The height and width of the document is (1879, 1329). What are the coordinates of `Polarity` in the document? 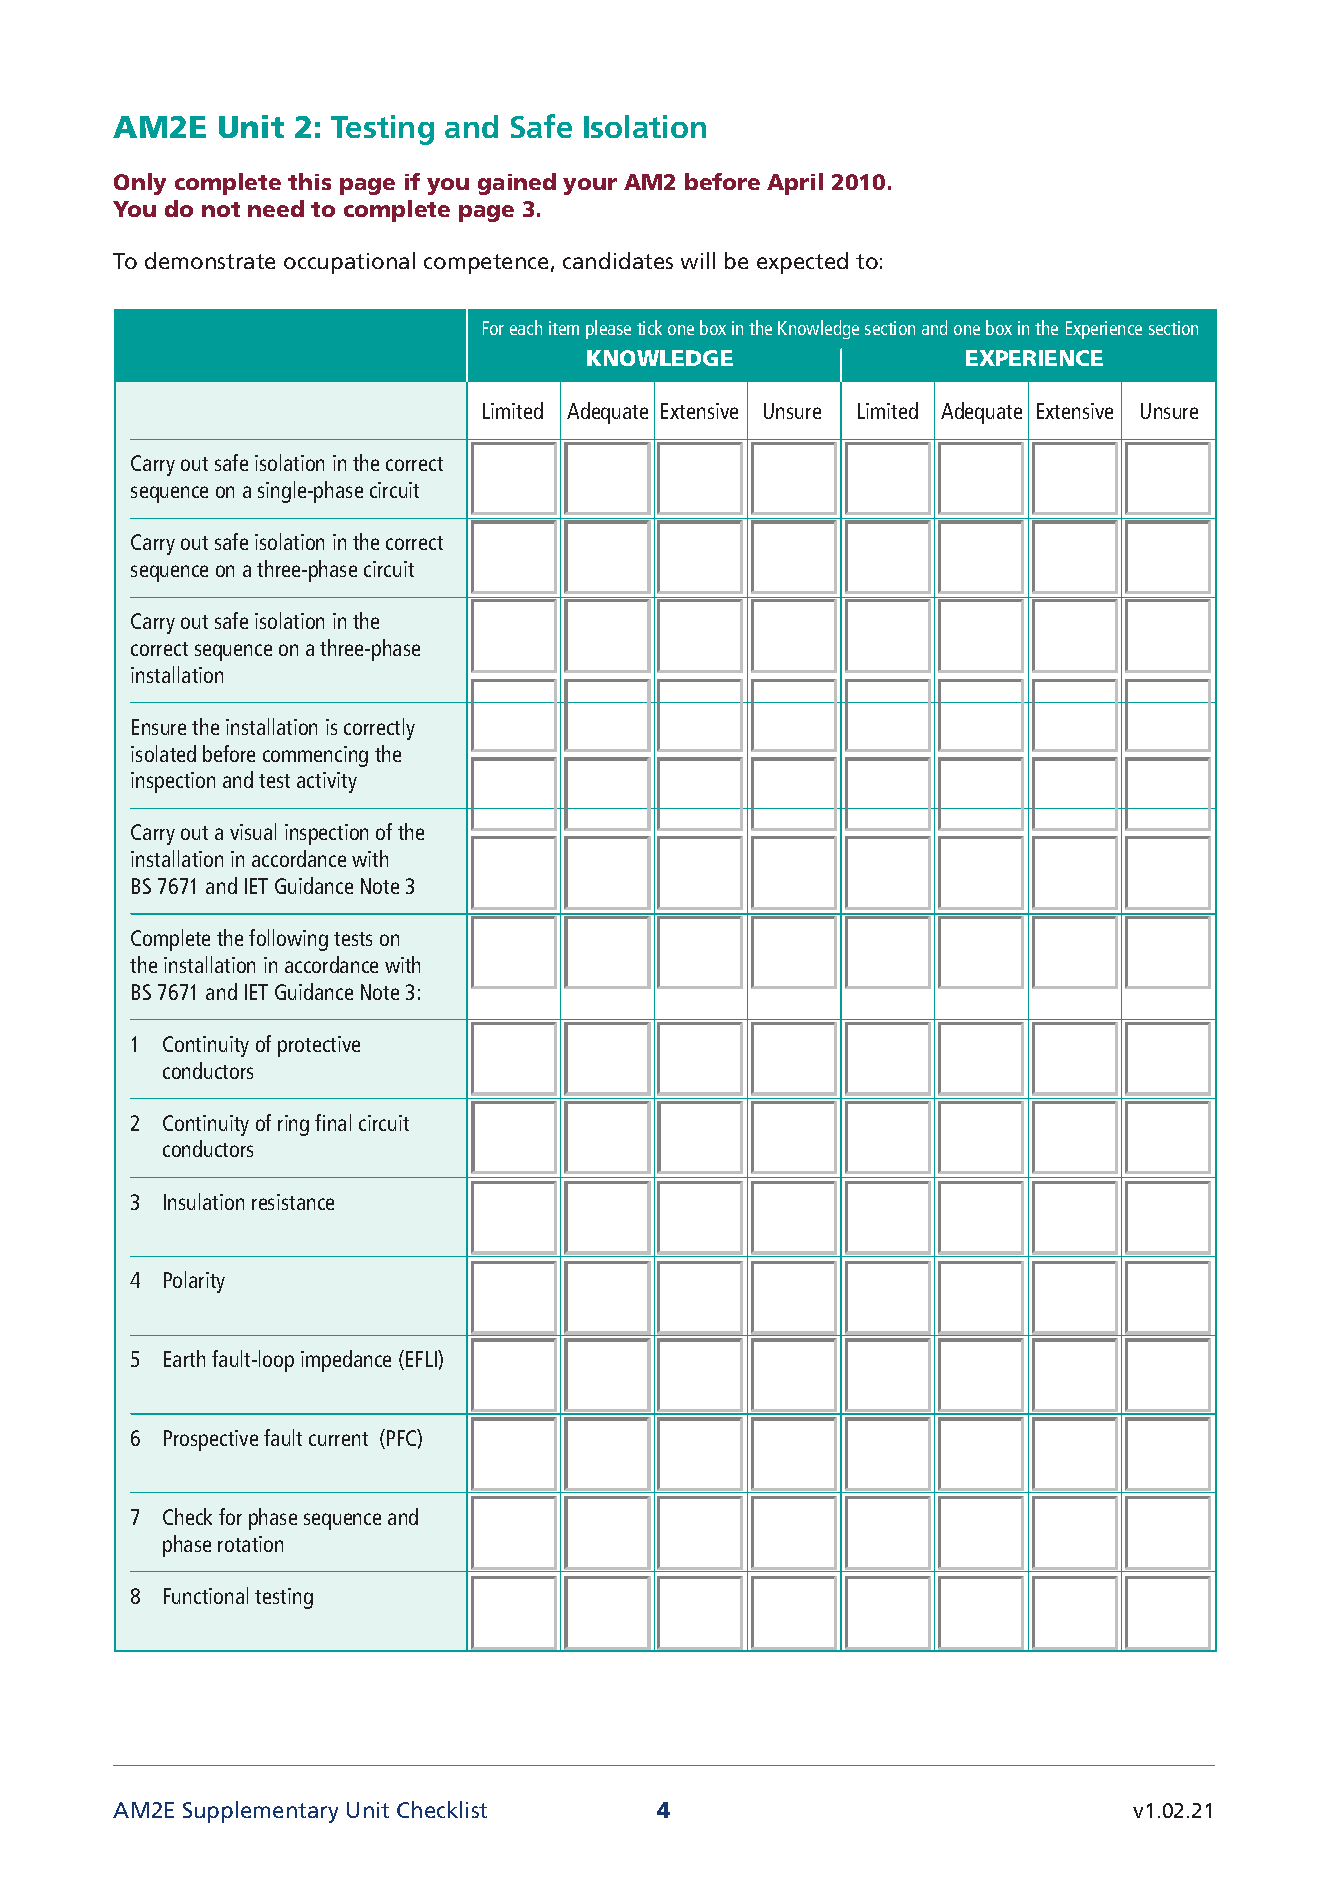 It's located at (194, 1282).
